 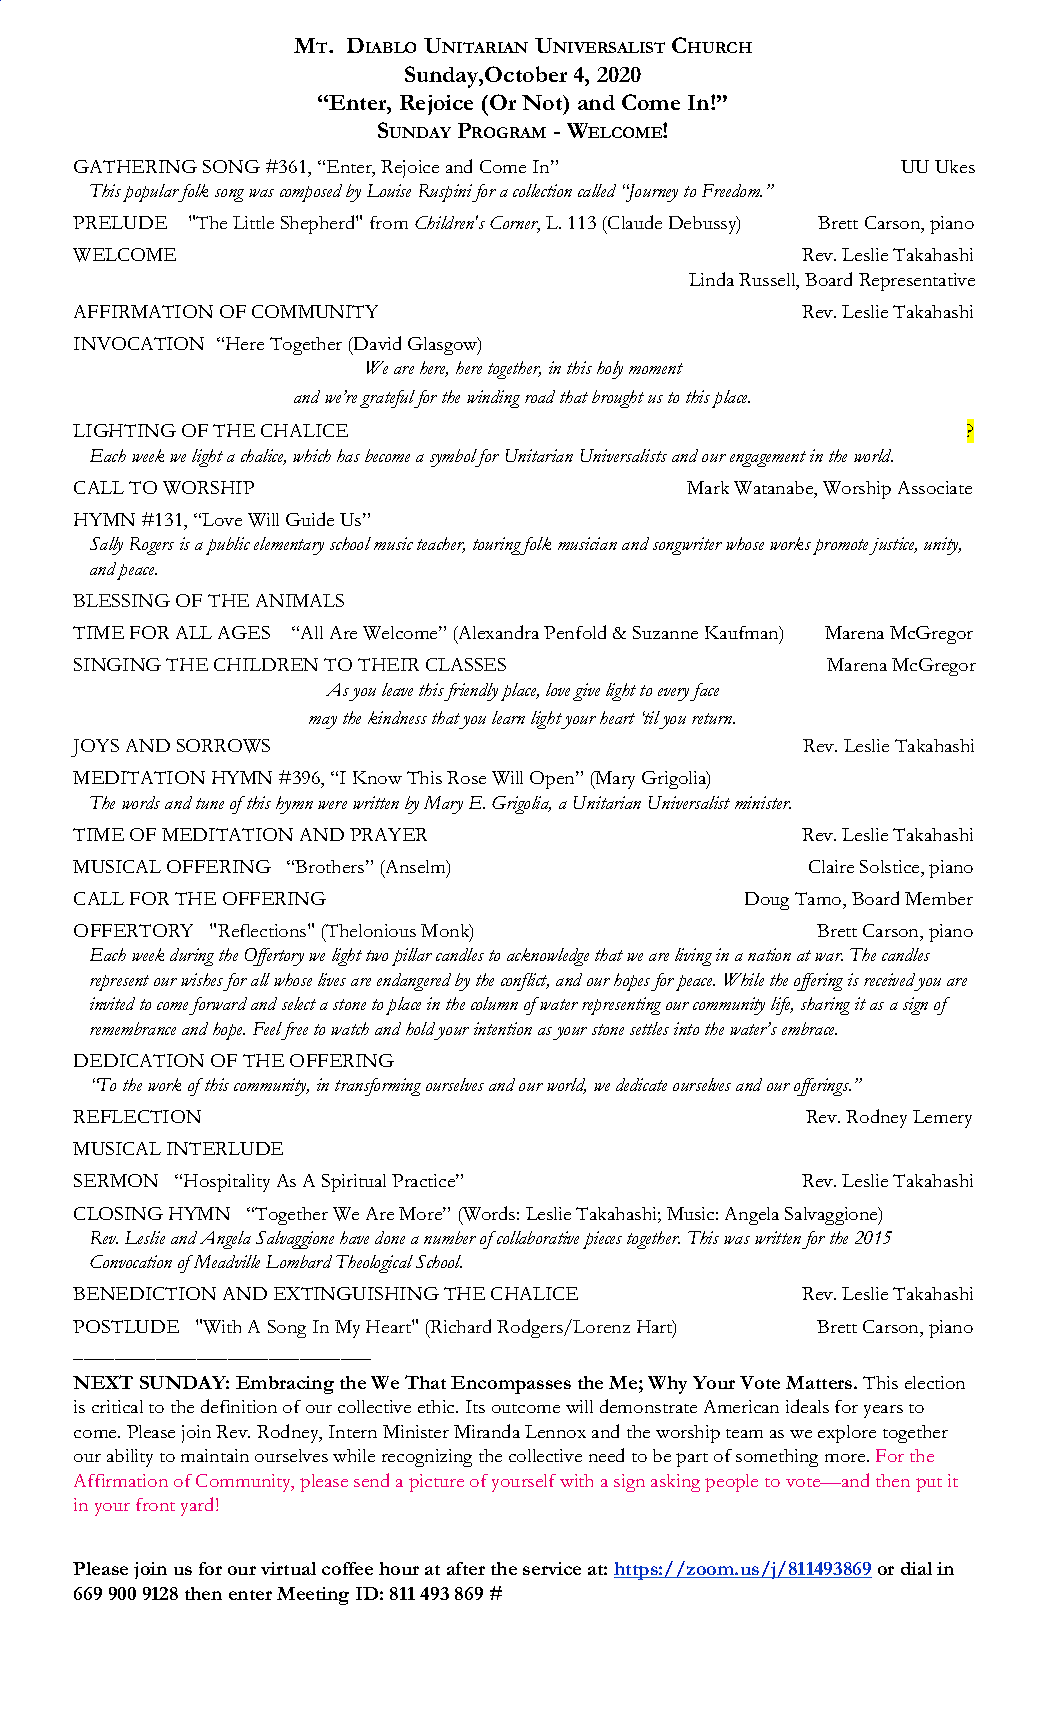 What do you see at coordinates (497, 633) in the document?
I see `Alexandra` at bounding box center [497, 633].
